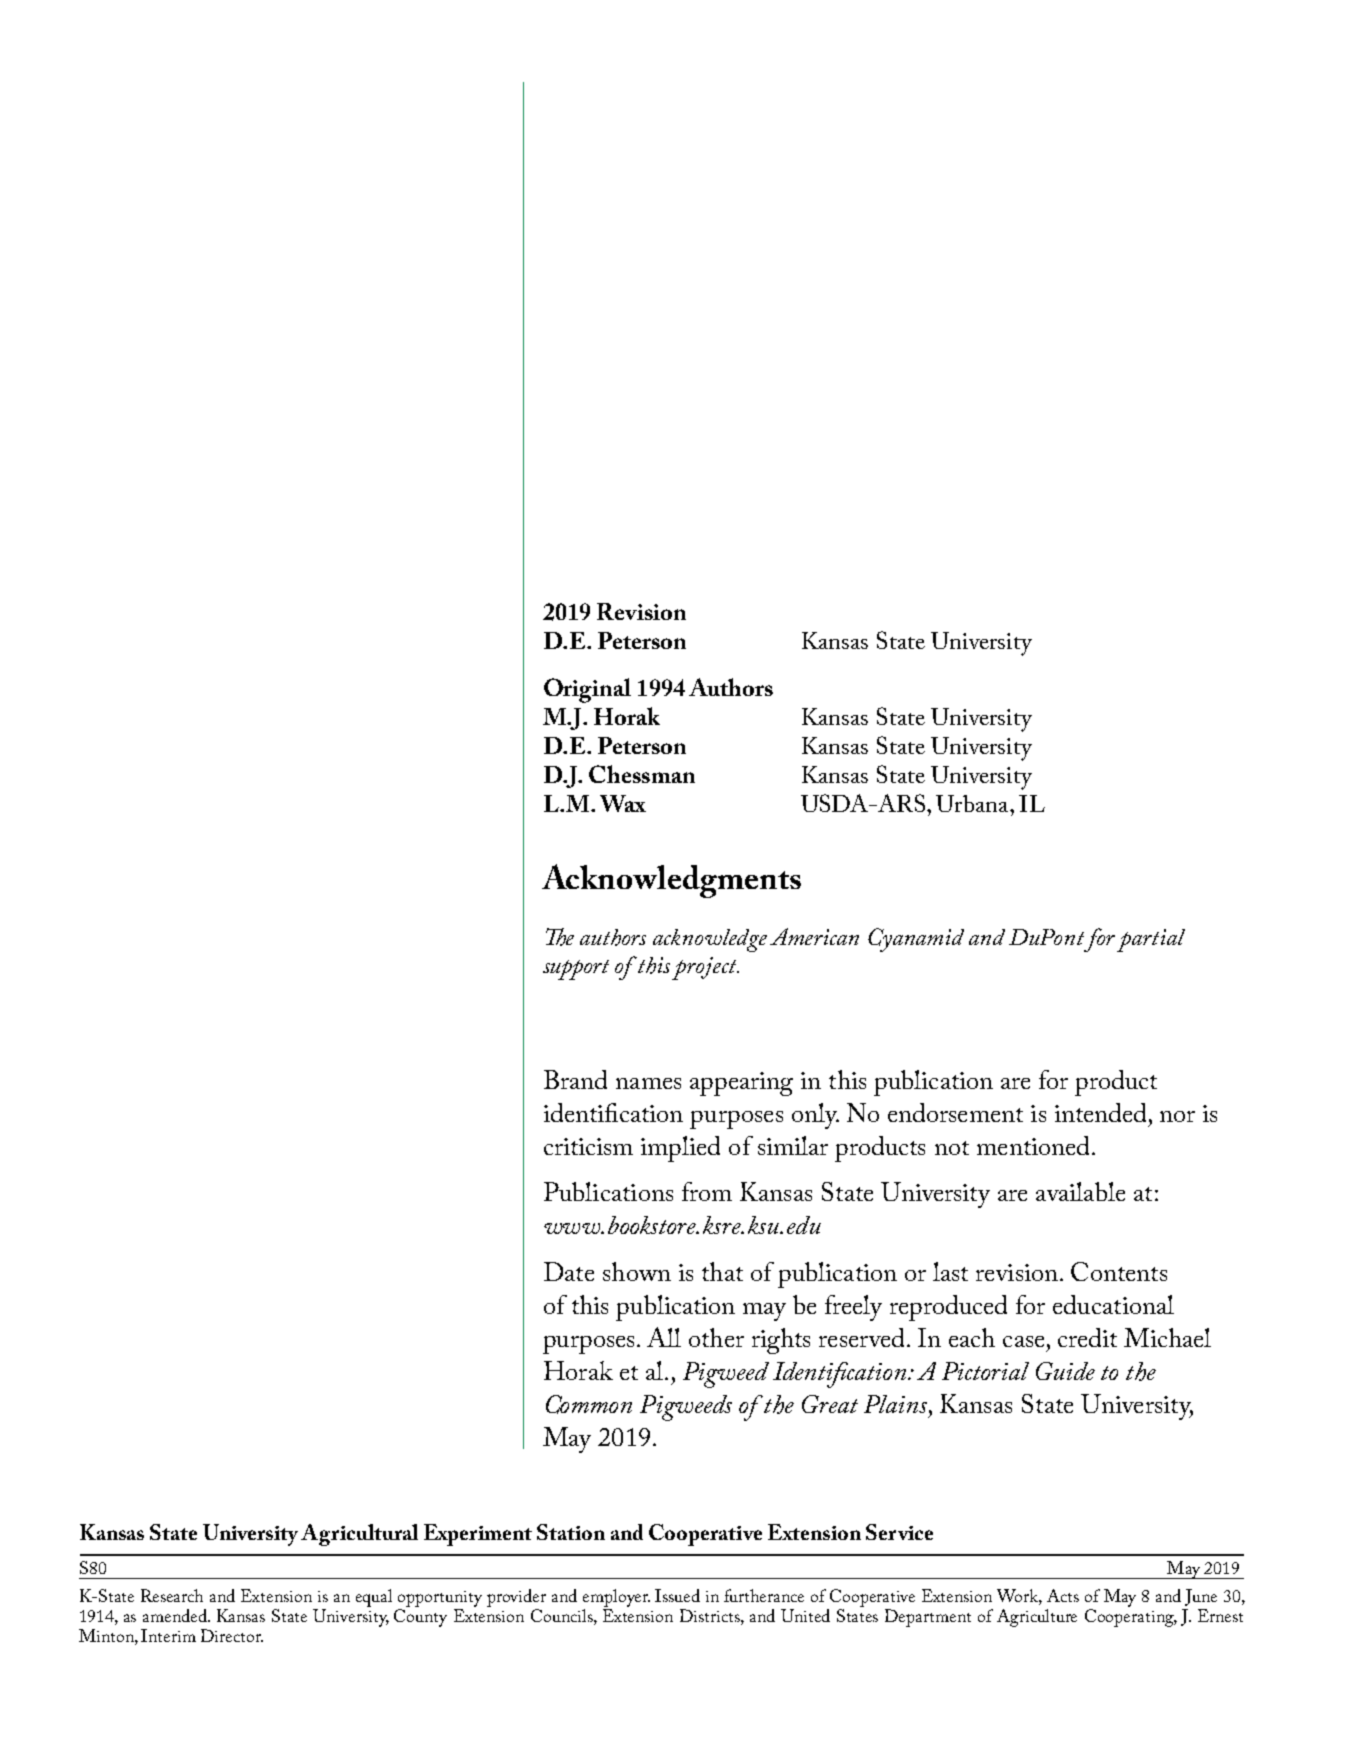 This screenshot has height=1747, width=1350. Describe the element at coordinates (1063, 1595) in the screenshot. I see `Acts` at that location.
